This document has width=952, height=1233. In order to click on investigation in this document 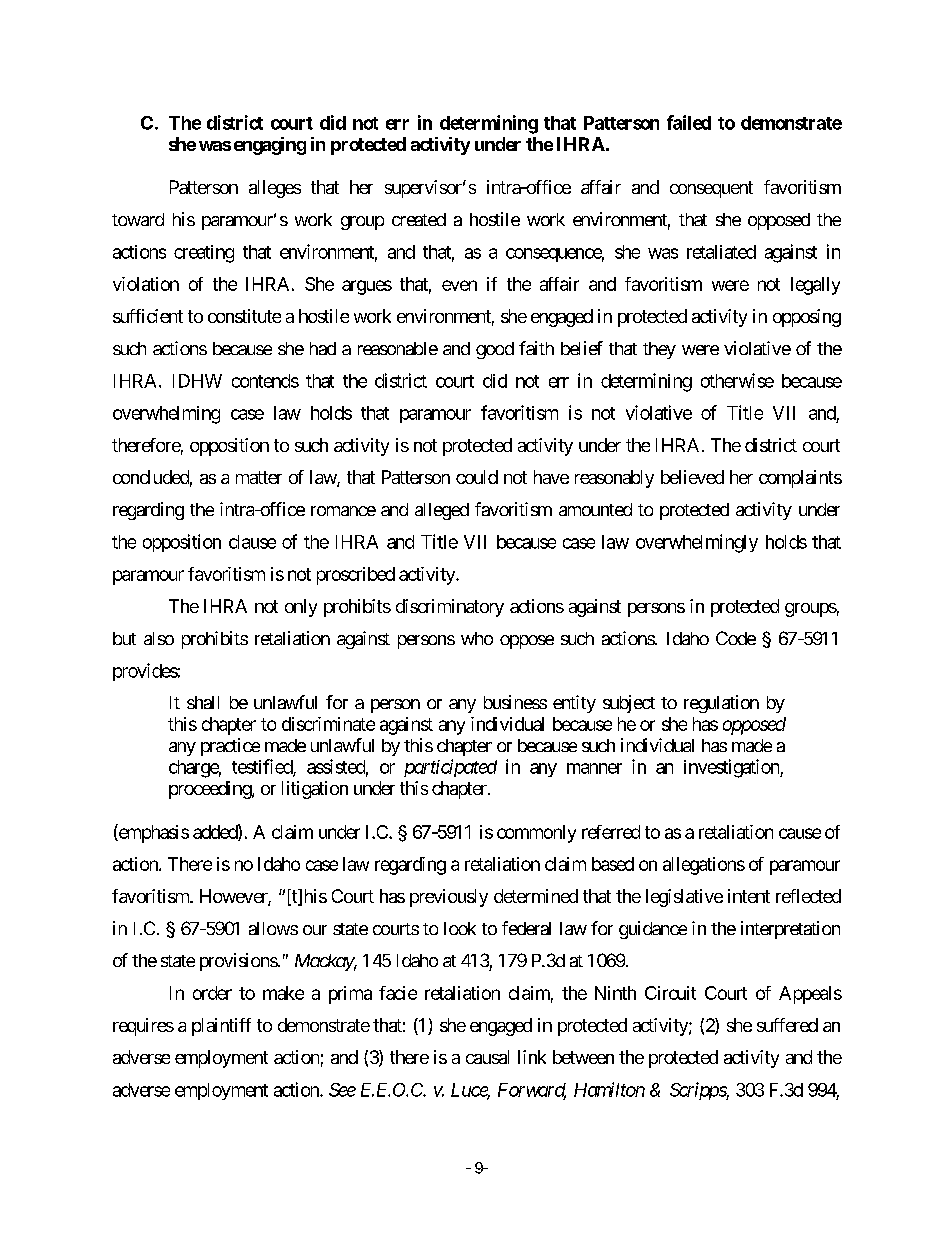, I will do `click(732, 768)`.
